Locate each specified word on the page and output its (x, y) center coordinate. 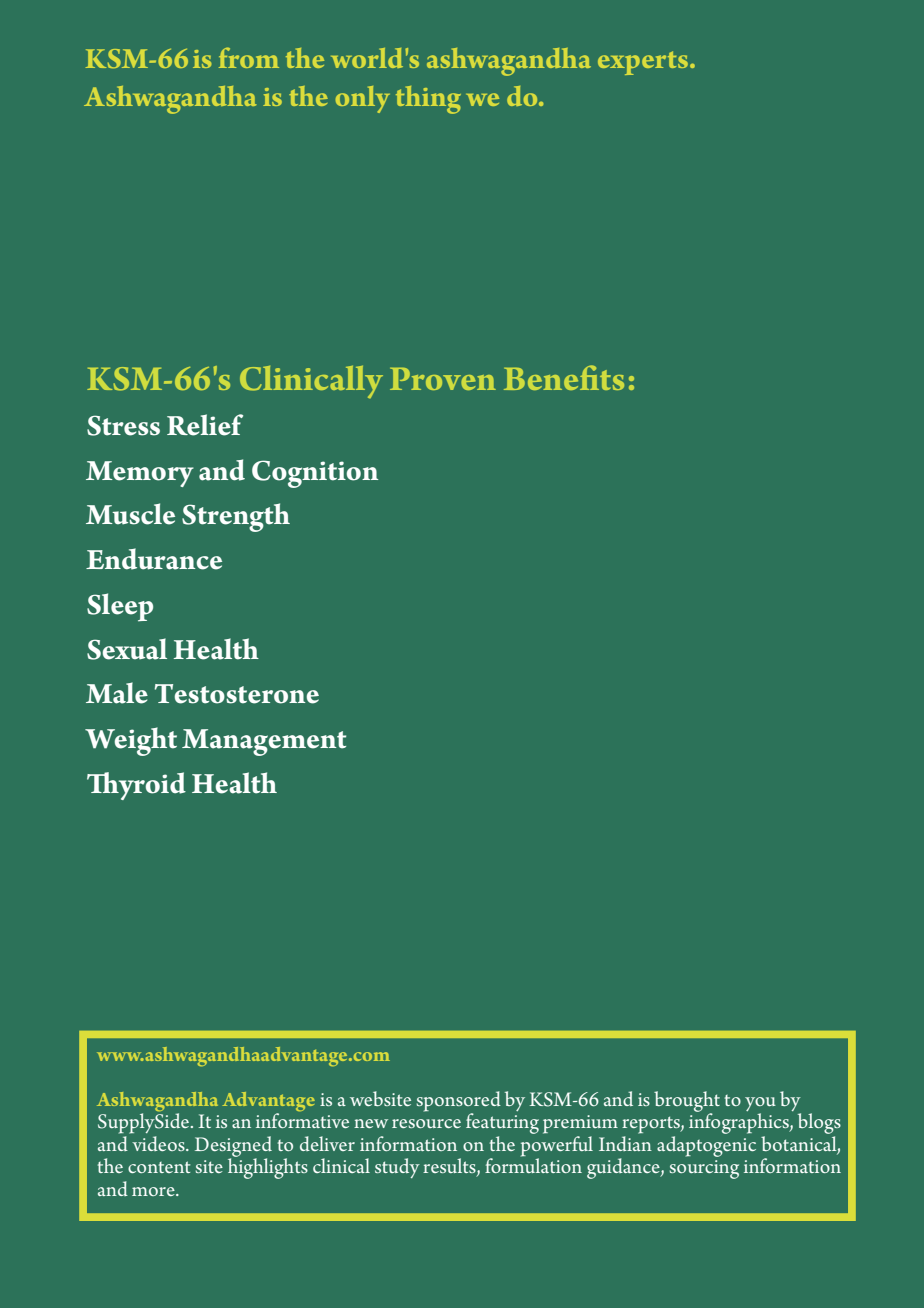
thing (428, 100)
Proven (443, 379)
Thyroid (136, 786)
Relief (205, 425)
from (249, 57)
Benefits (564, 377)
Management (264, 742)
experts (643, 63)
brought (687, 1102)
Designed (233, 1147)
